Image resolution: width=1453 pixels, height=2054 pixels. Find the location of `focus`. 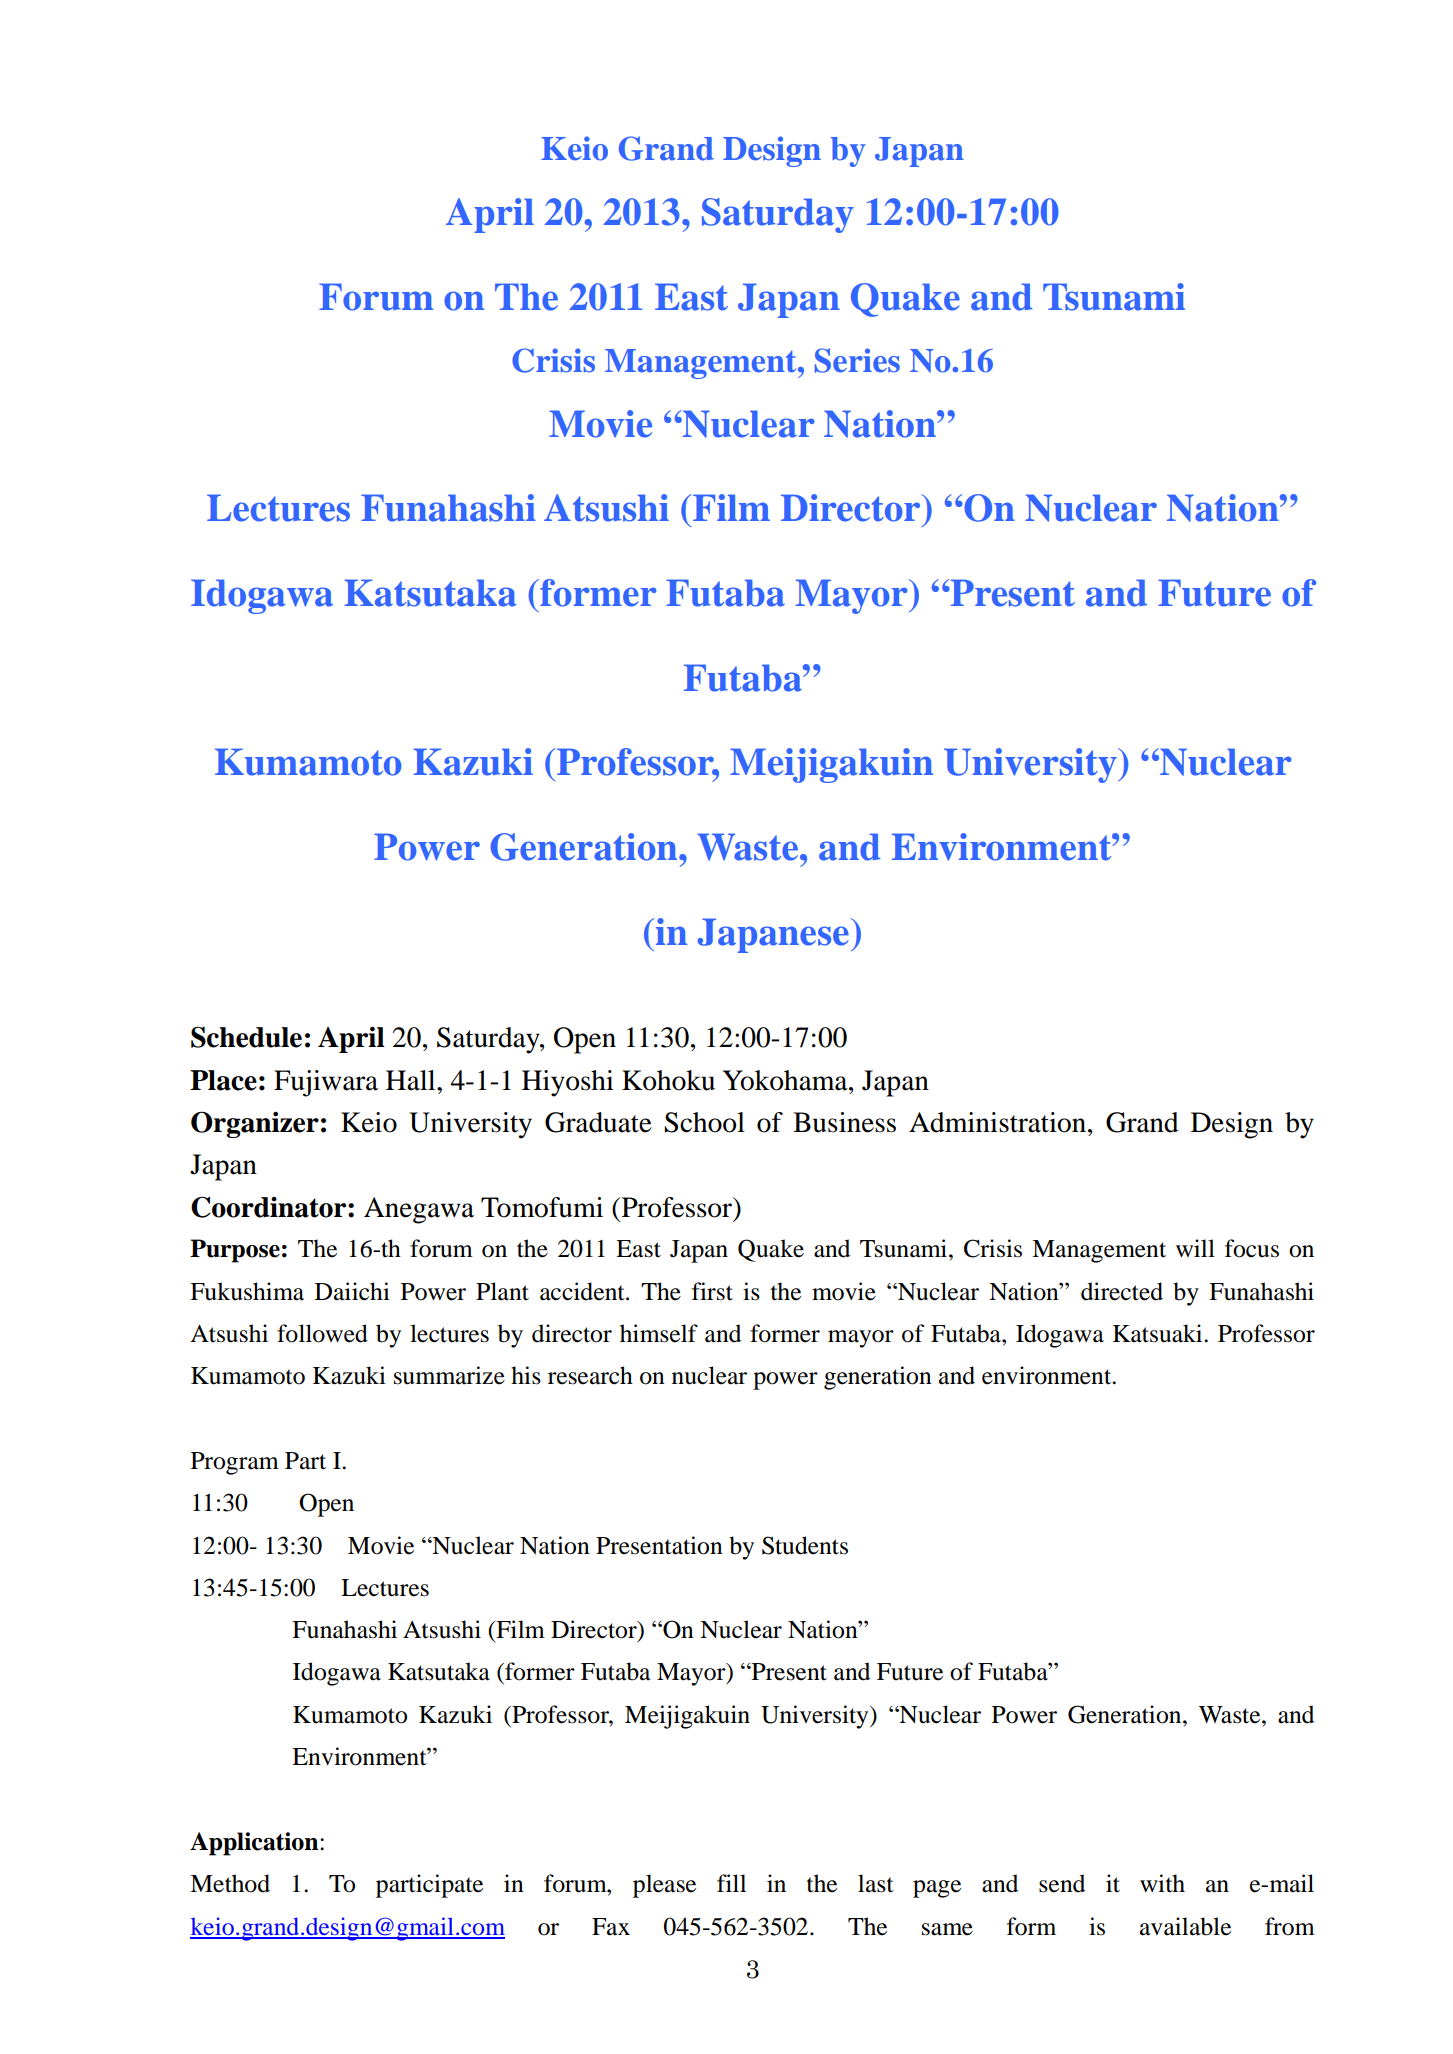

focus is located at coordinates (1252, 1248).
